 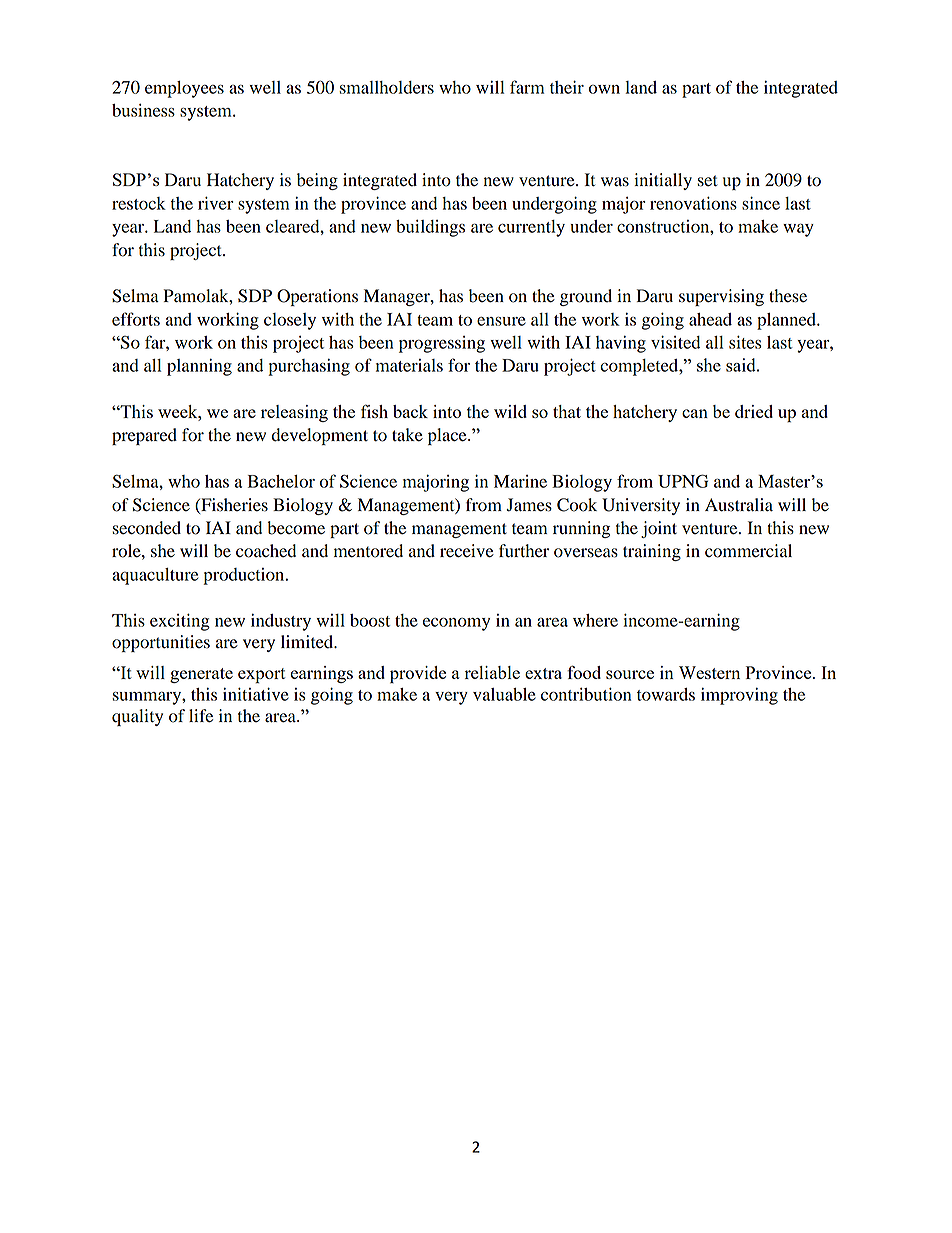 What do you see at coordinates (184, 89) in the screenshot?
I see `employees` at bounding box center [184, 89].
